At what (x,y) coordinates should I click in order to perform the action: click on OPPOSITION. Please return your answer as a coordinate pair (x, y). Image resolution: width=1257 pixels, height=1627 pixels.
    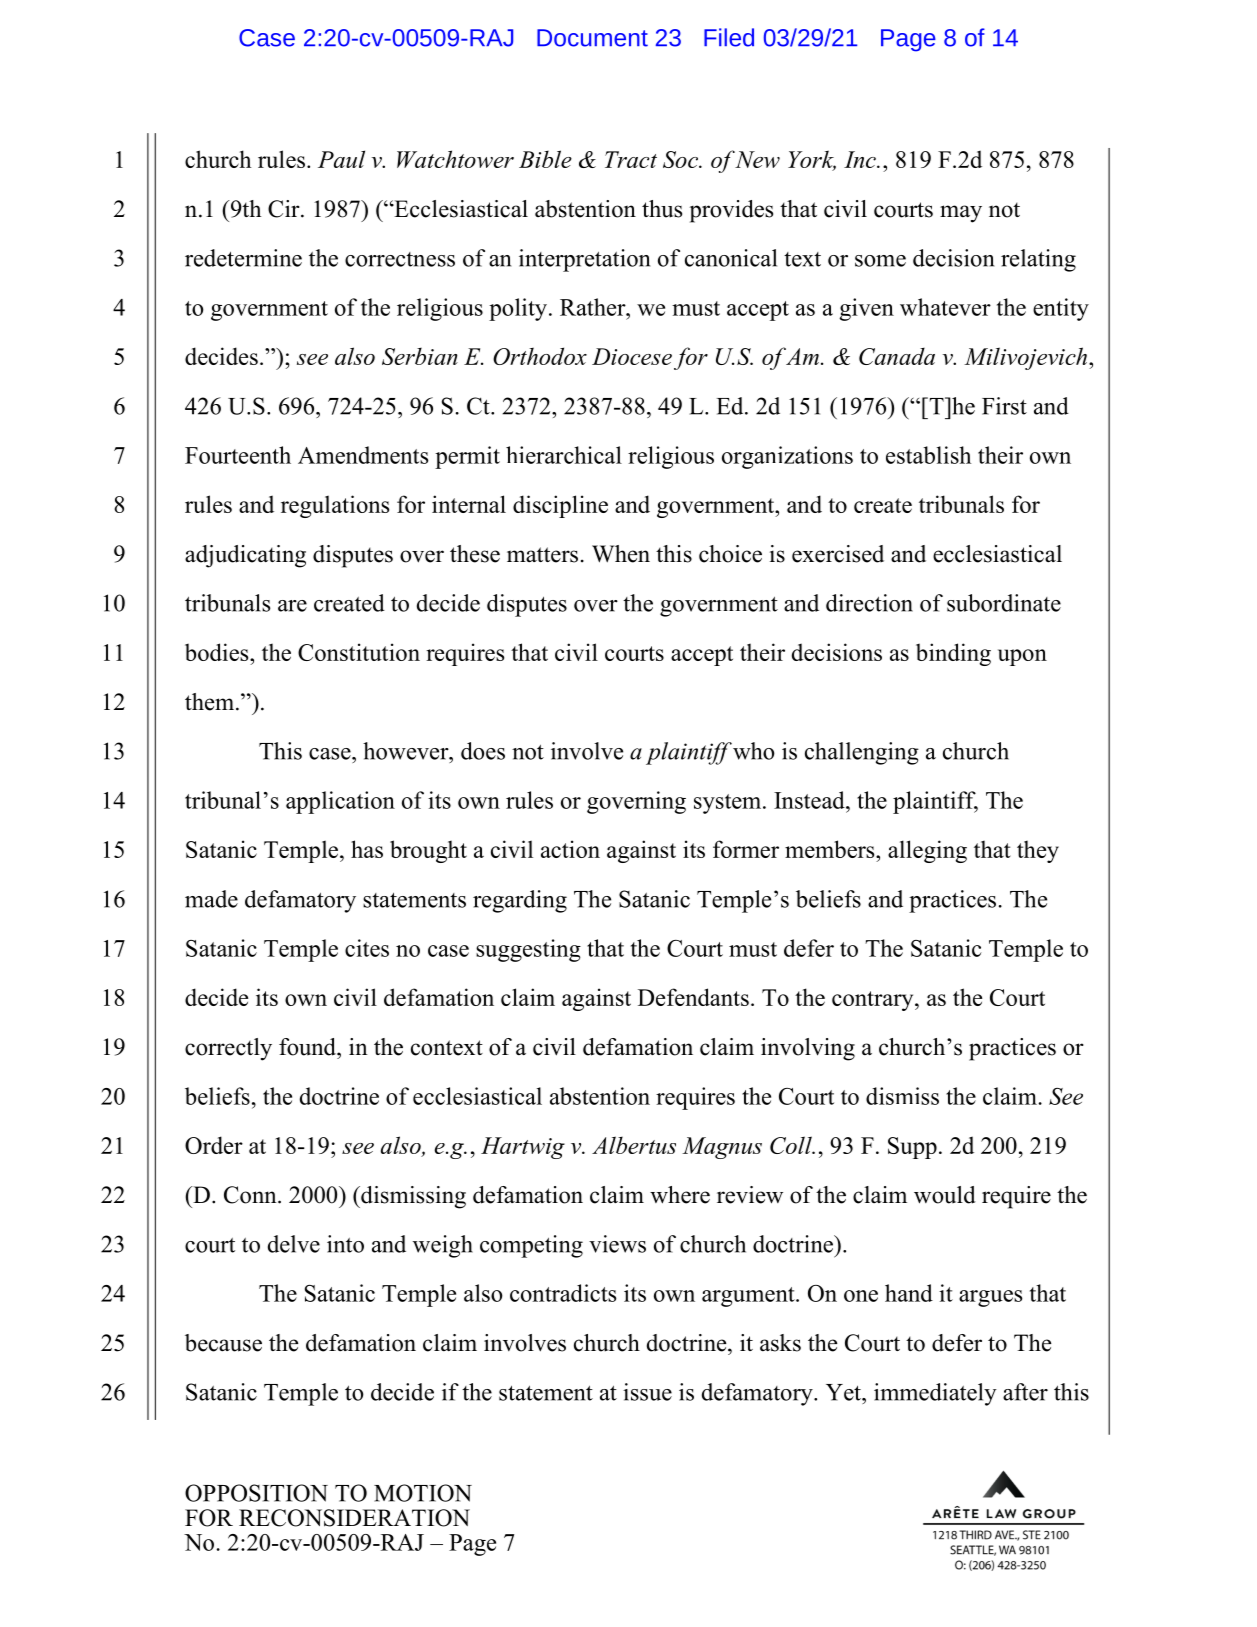
    Looking at the image, I should click on (256, 1493).
